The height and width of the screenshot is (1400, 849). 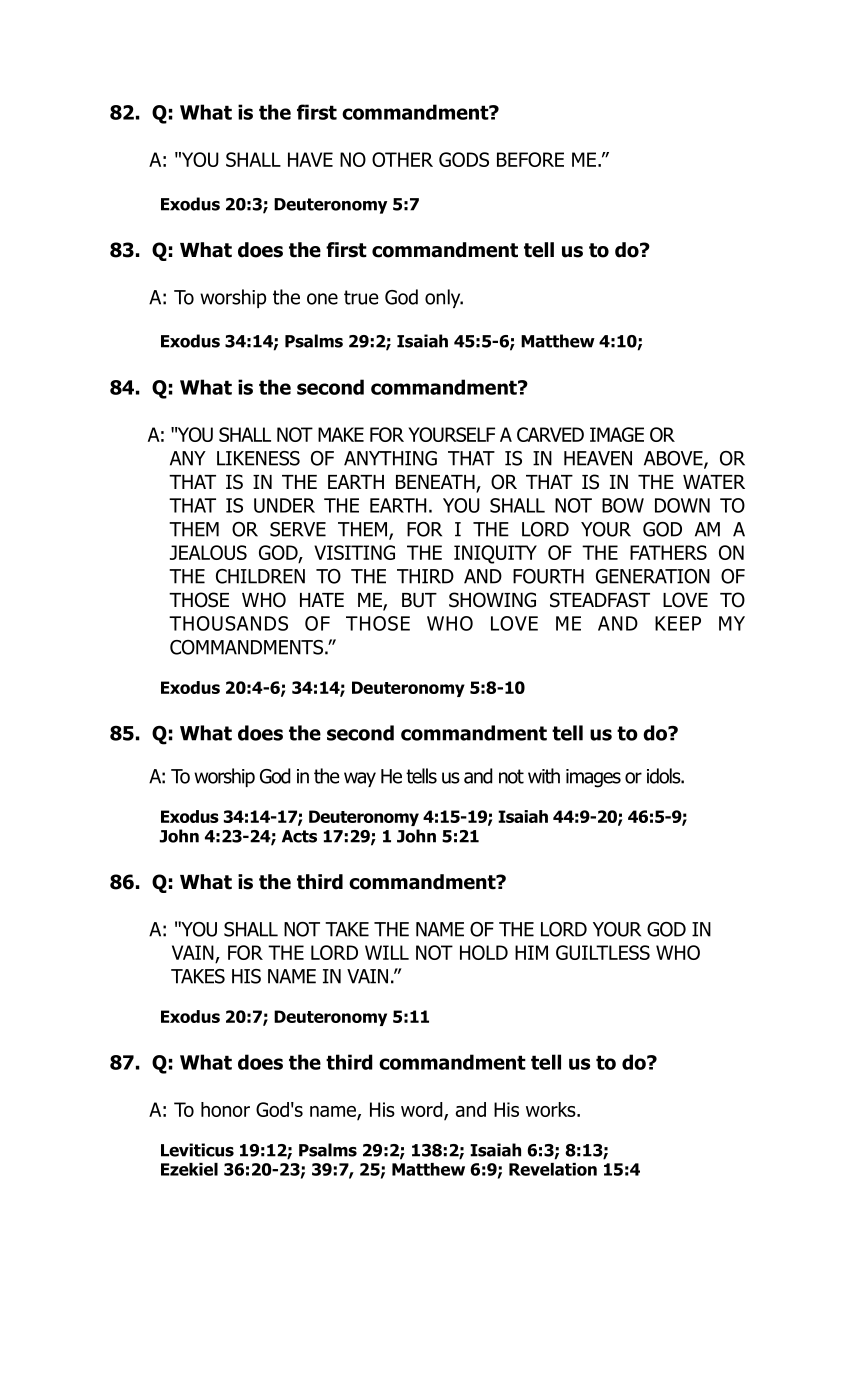 I want to click on THOUSANDS, so click(x=228, y=623).
